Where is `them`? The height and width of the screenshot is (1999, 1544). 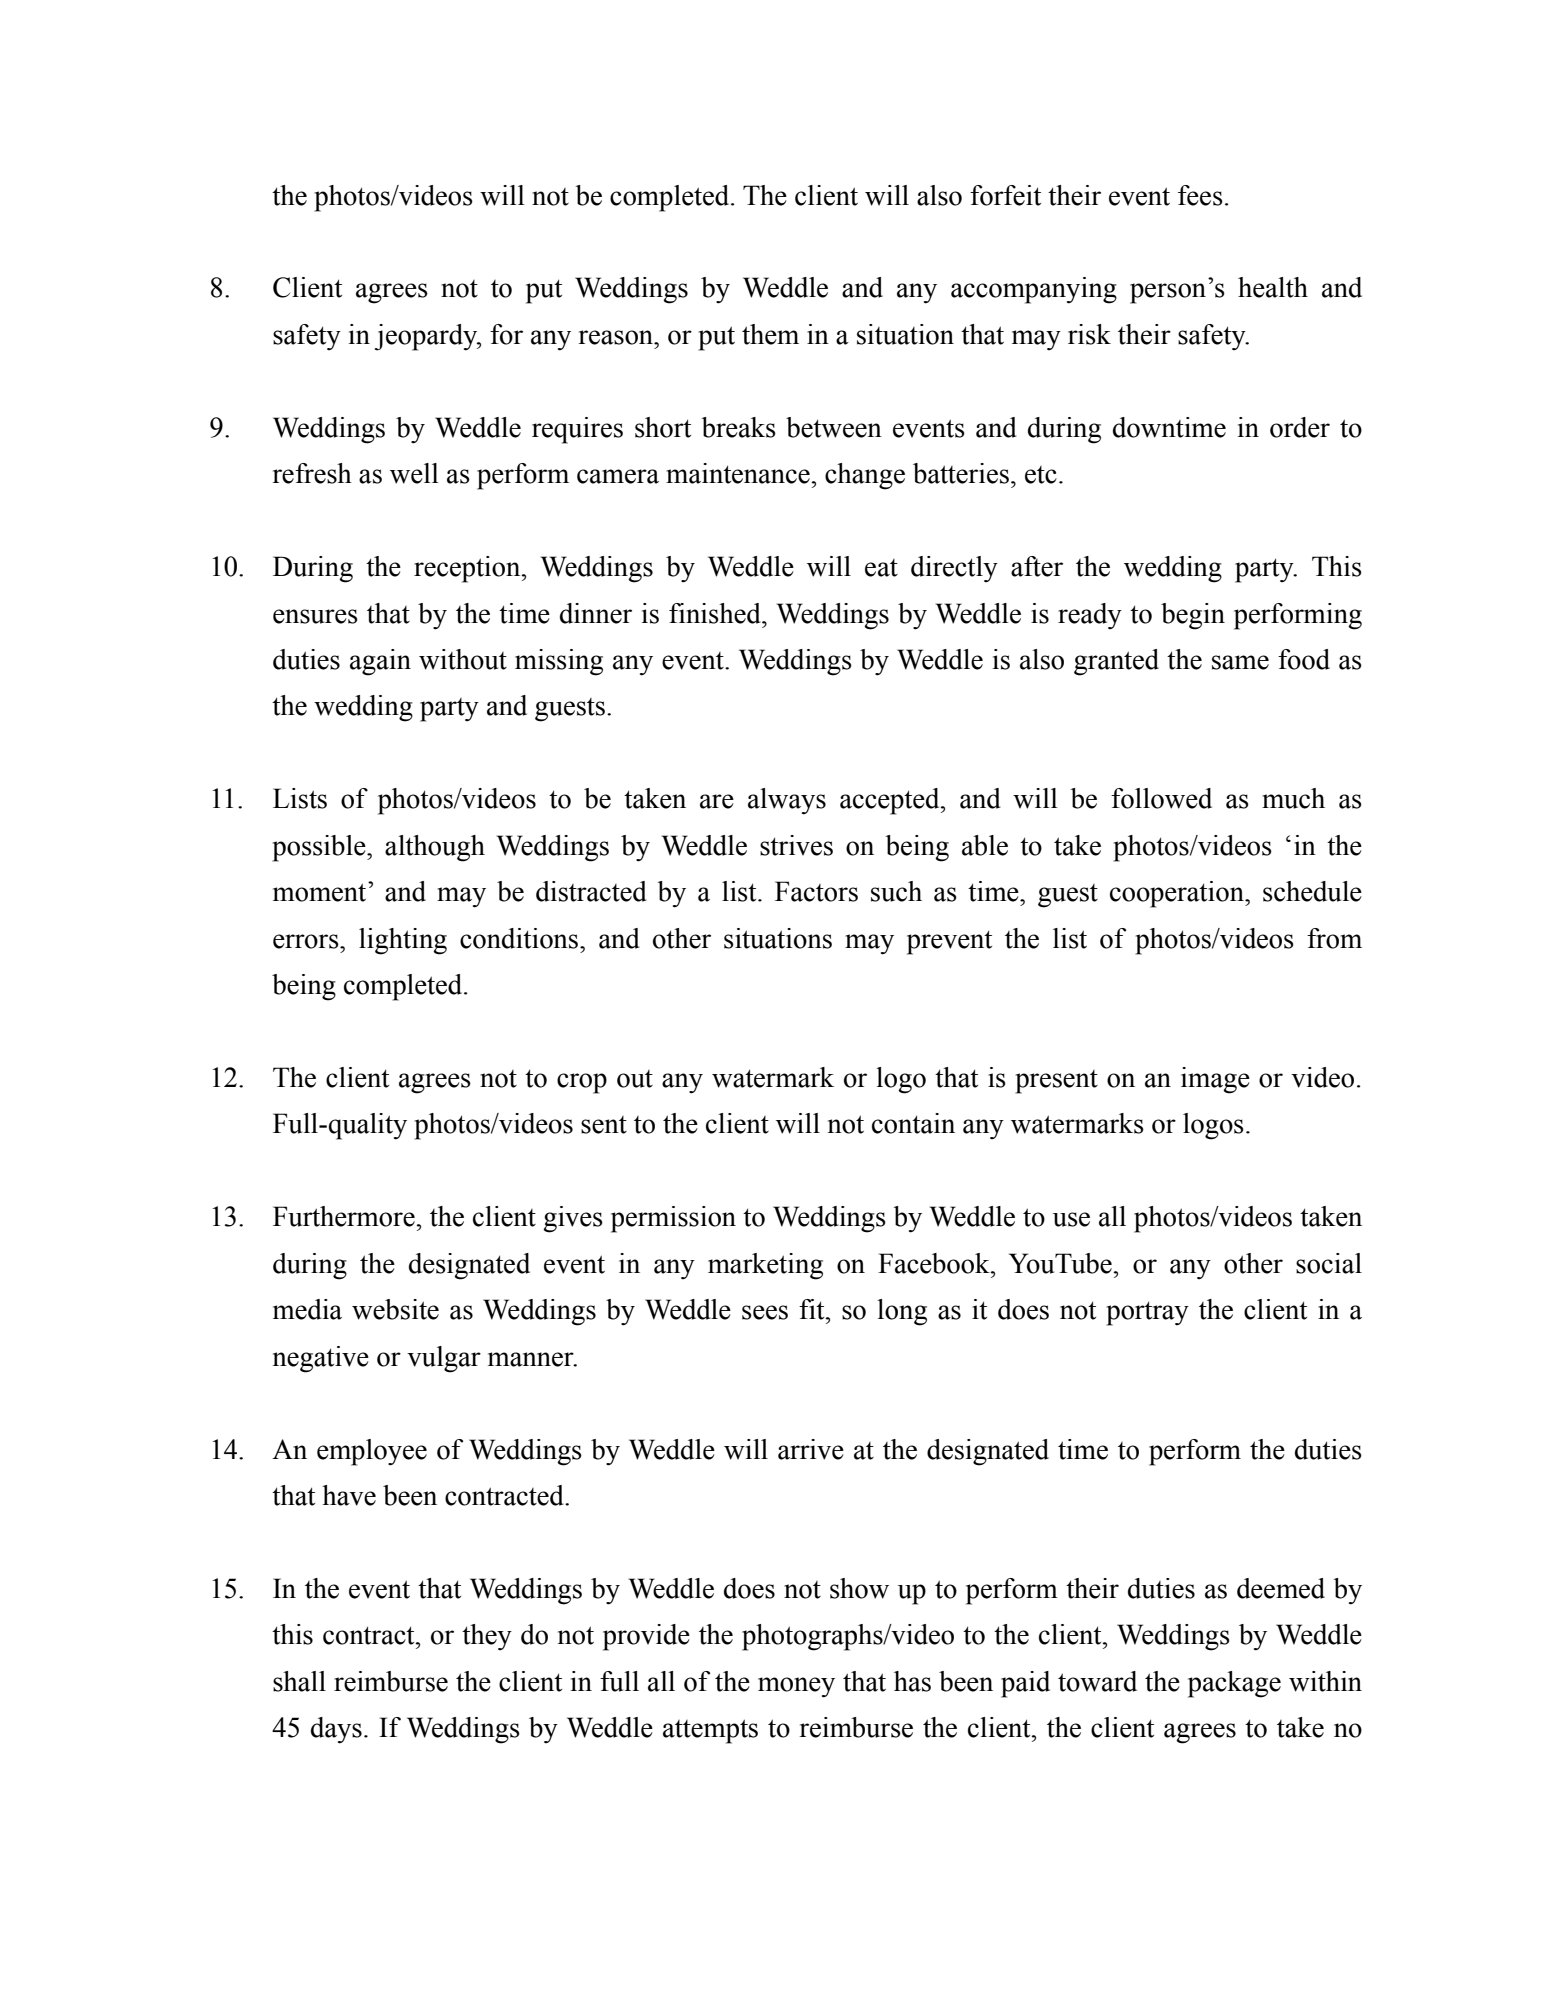
them is located at coordinates (770, 334).
